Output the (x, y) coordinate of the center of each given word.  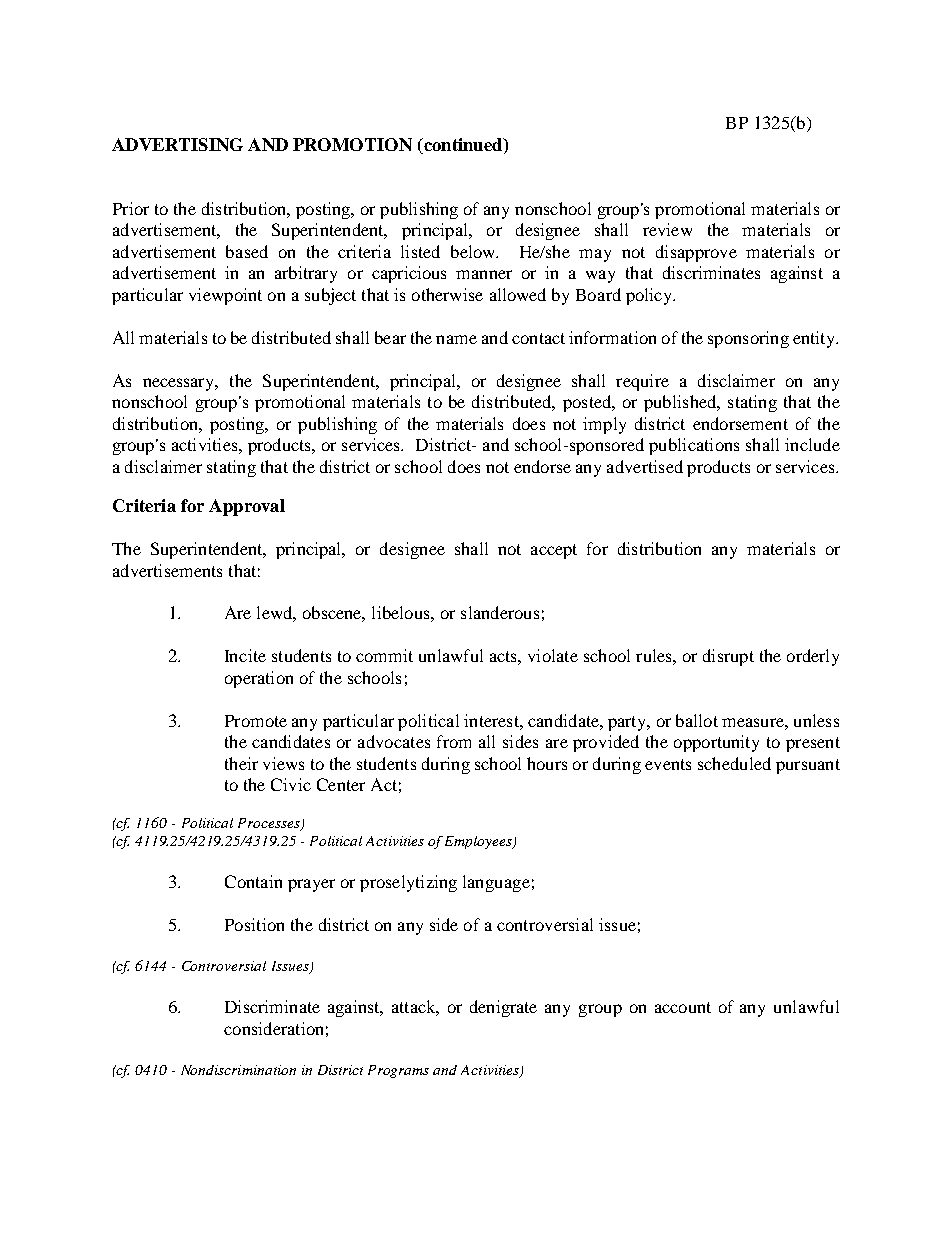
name (456, 339)
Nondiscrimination (238, 1070)
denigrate (503, 1008)
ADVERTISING (177, 144)
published (681, 403)
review (667, 229)
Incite (245, 655)
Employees (479, 842)
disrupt (728, 657)
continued (463, 144)
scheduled (734, 763)
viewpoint (225, 296)
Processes (270, 824)
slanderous (500, 612)
